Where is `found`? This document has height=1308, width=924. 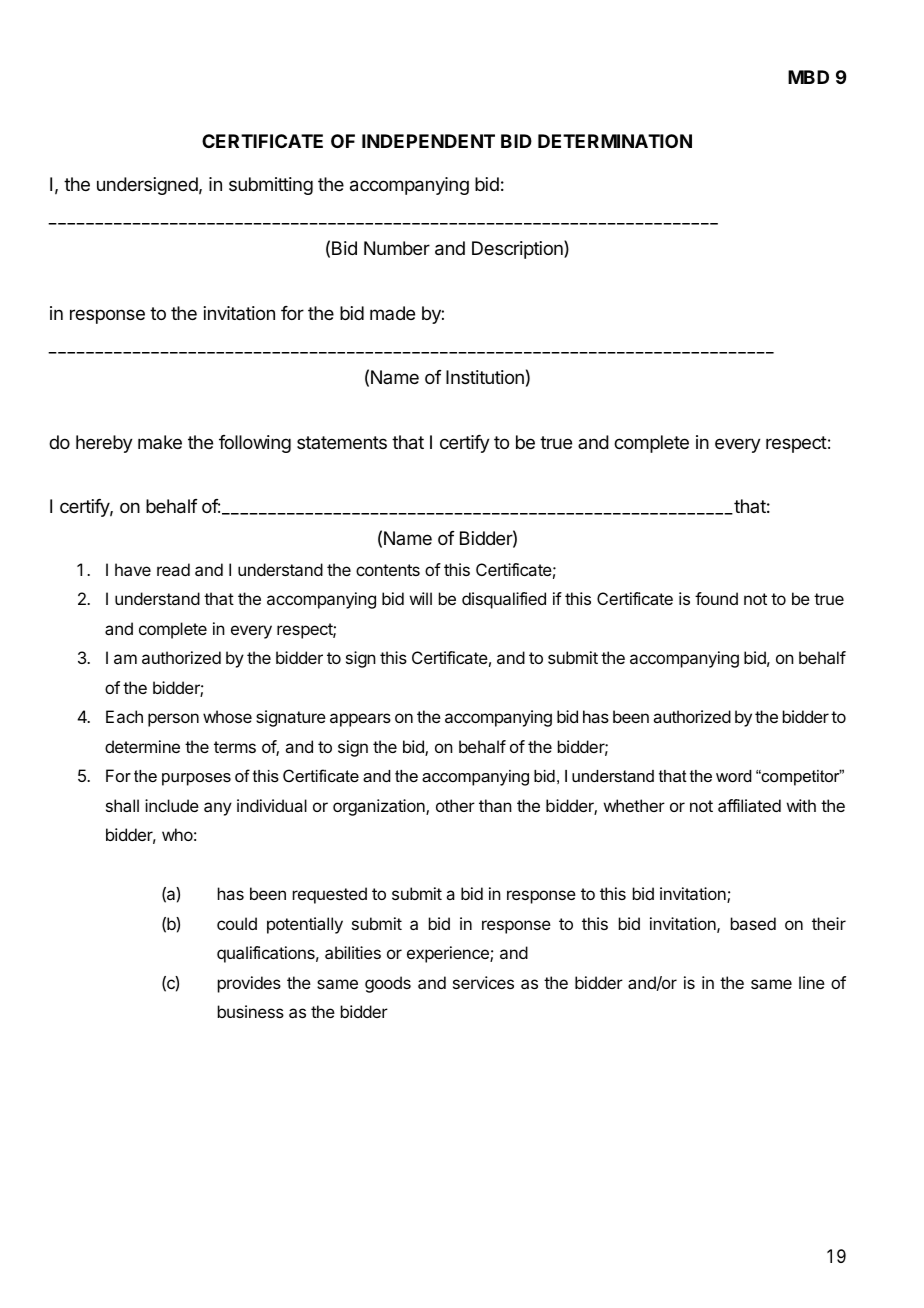 found is located at coordinates (716, 598).
